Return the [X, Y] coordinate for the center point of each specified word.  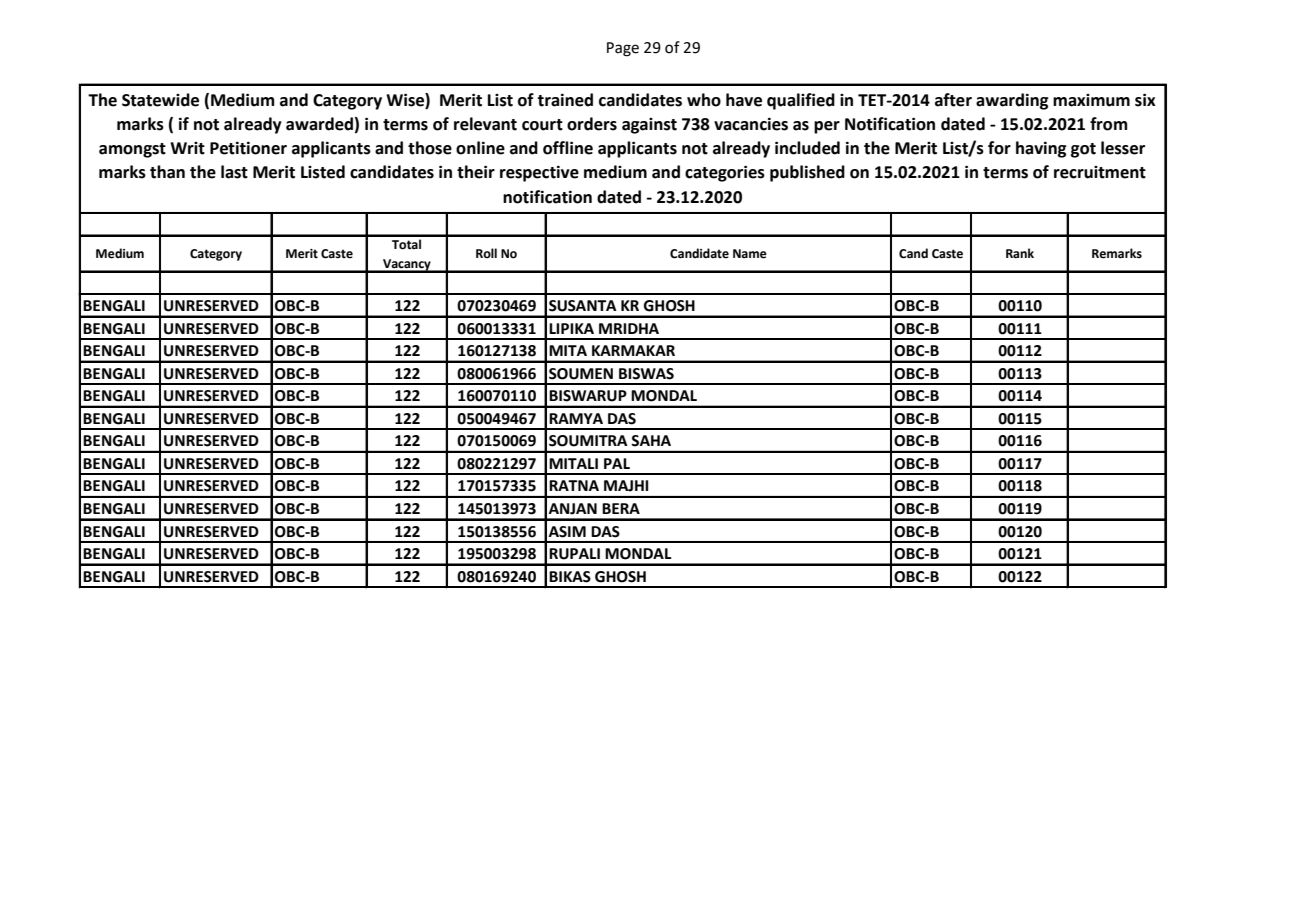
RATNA [574, 485]
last [234, 172]
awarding [1012, 101]
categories [725, 173]
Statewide [160, 100]
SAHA [651, 441]
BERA [621, 508]
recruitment [1100, 172]
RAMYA [576, 418]
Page [623, 49]
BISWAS [646, 374]
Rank [1020, 253]
